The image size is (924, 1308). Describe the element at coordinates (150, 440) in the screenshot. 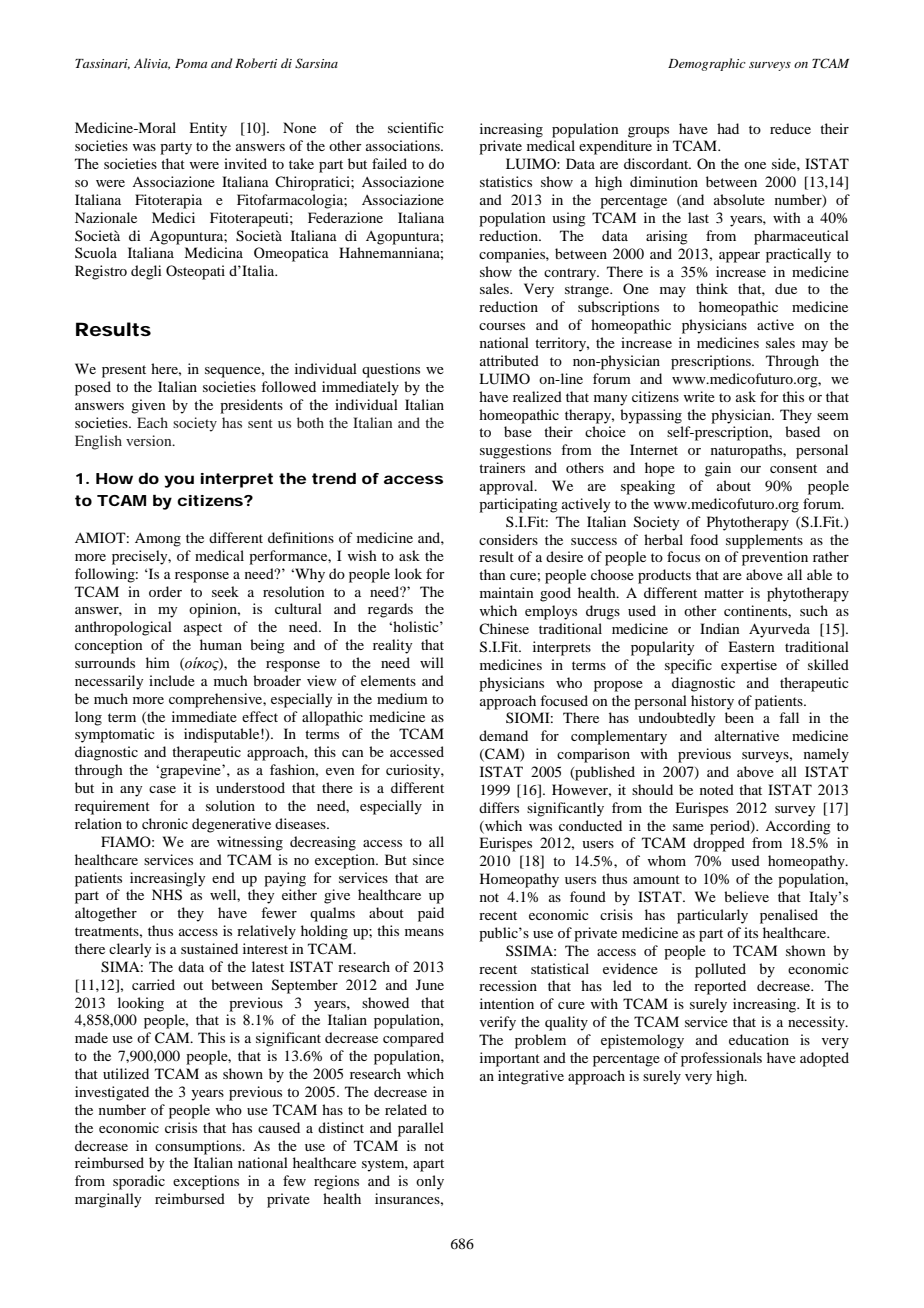

I see `version` at that location.
